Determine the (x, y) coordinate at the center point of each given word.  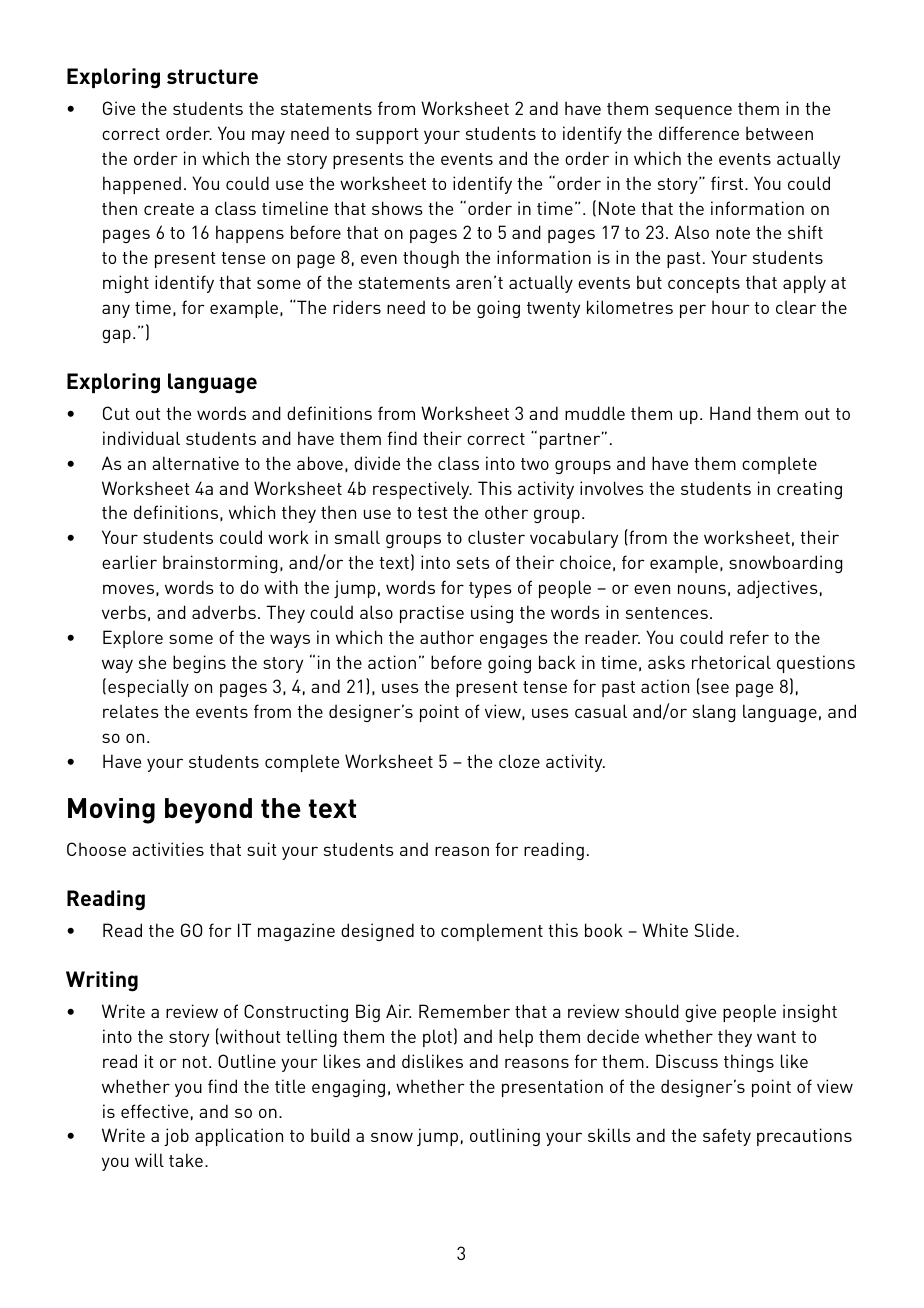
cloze (519, 761)
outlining (505, 1137)
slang (714, 713)
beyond (208, 811)
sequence (693, 112)
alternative (195, 463)
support (387, 136)
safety (727, 1137)
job (176, 1137)
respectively (422, 490)
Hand (730, 413)
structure (212, 76)
